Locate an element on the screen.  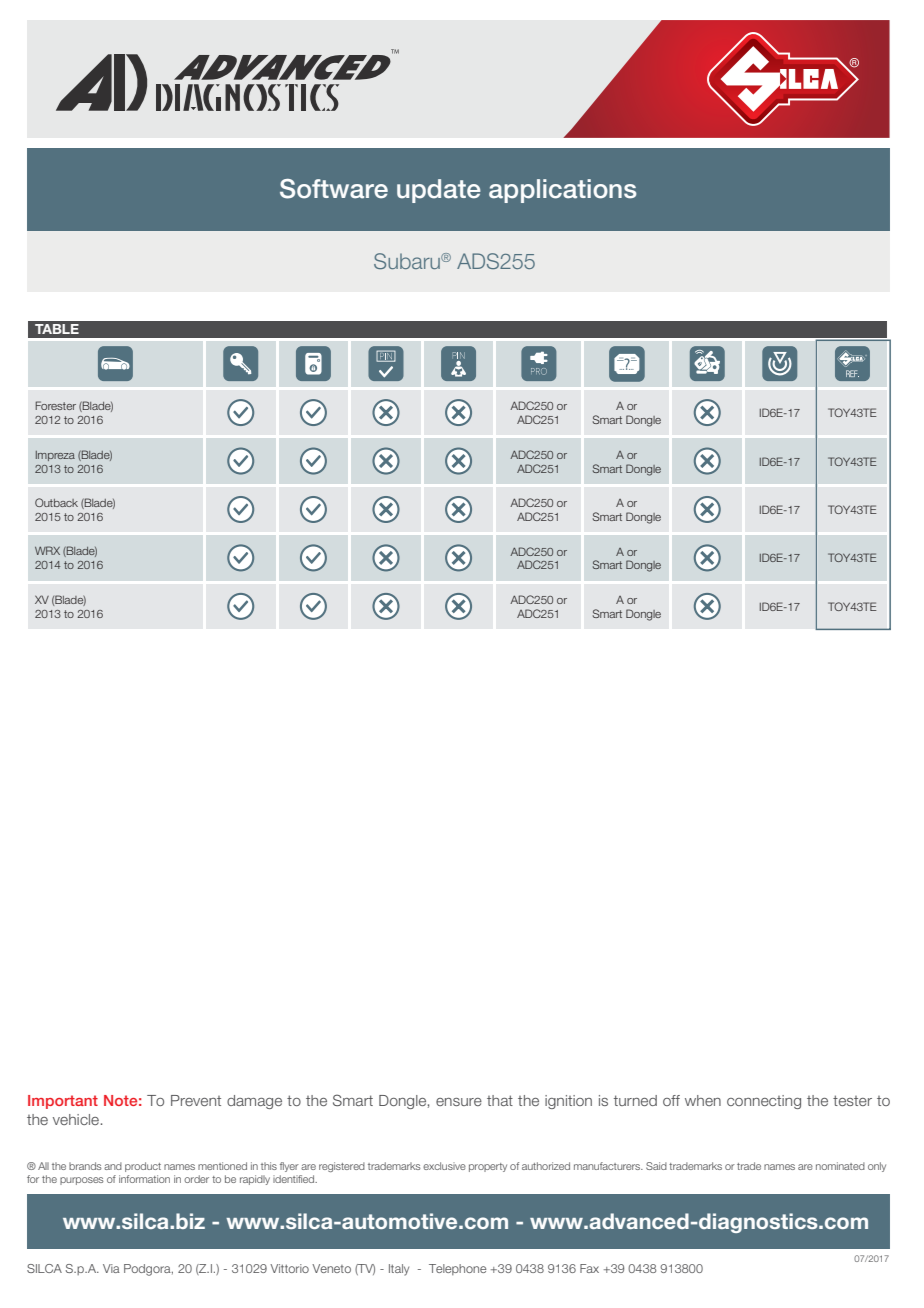
update is located at coordinates (439, 191).
